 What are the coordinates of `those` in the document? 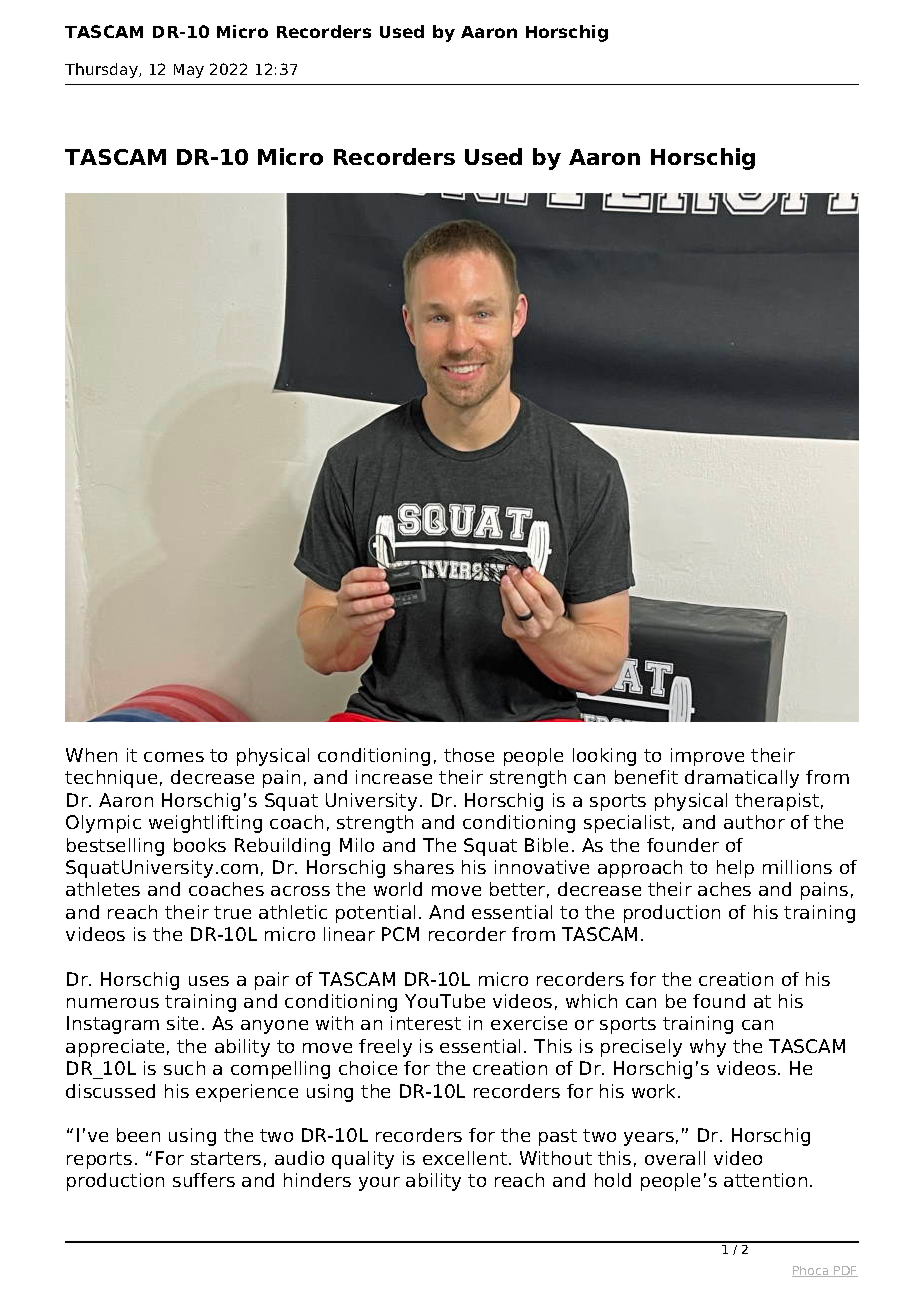 It's located at (469, 755).
